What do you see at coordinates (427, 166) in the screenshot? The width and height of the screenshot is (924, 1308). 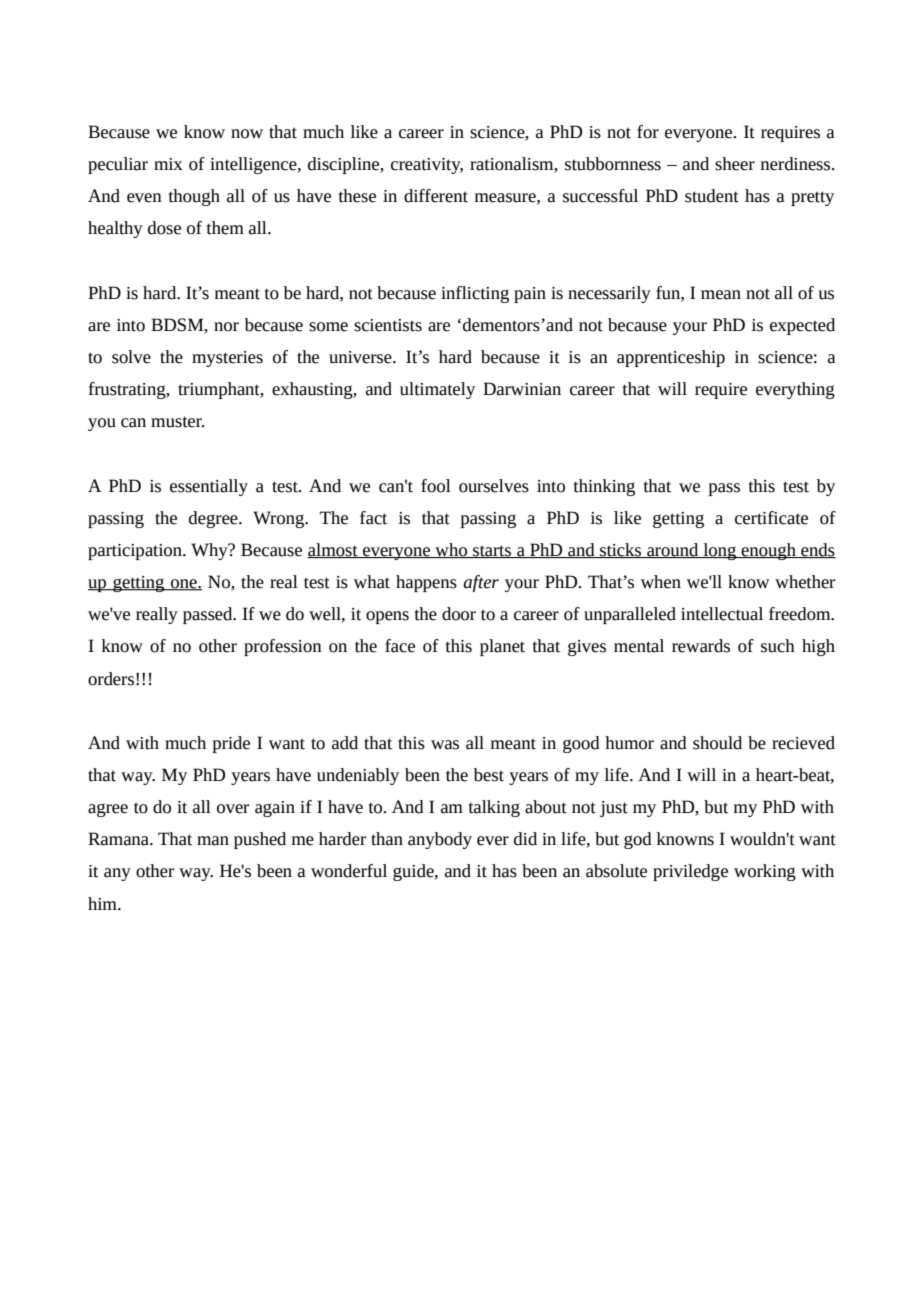 I see `creativity` at bounding box center [427, 166].
